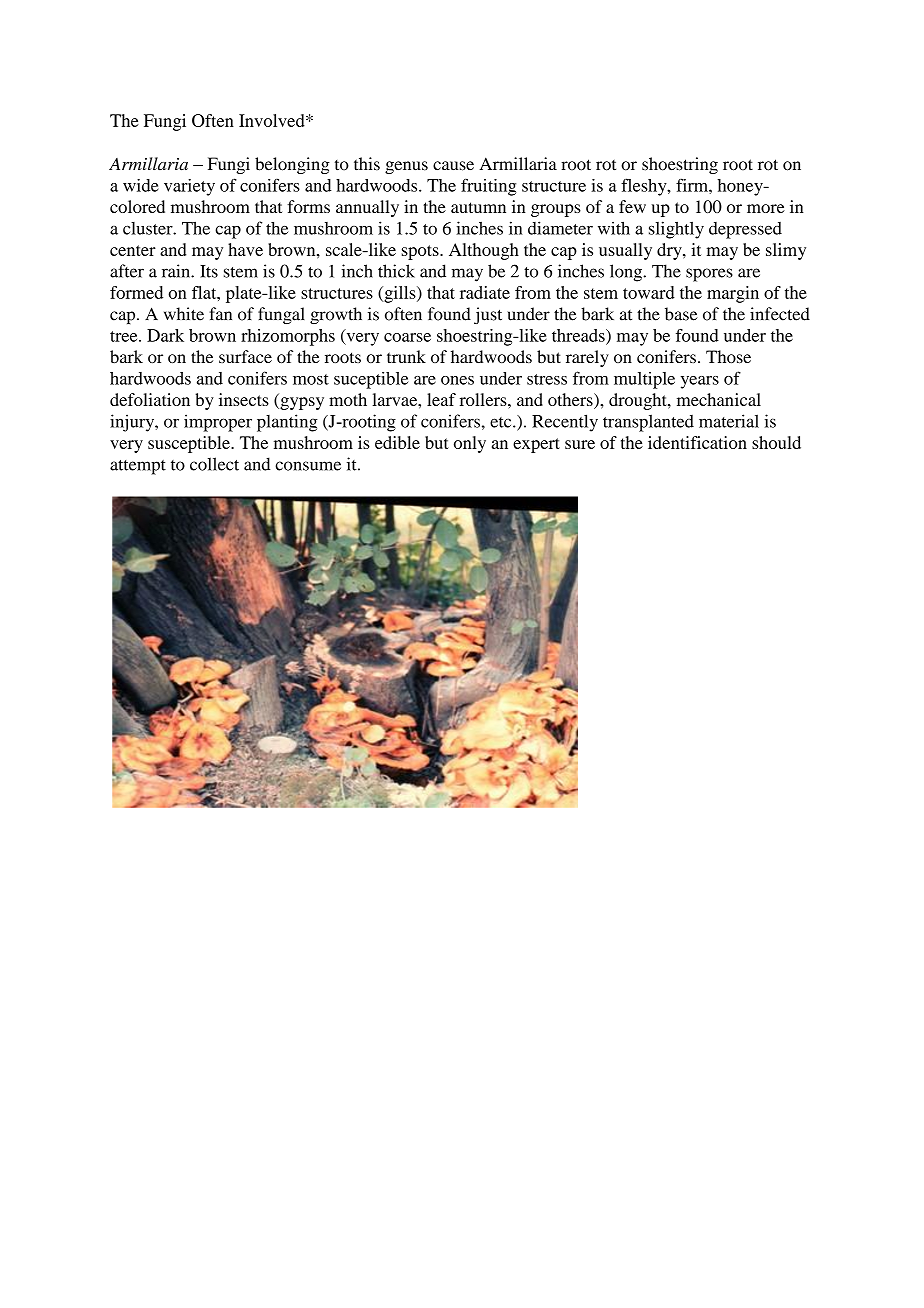 The width and height of the image is (924, 1308). I want to click on margin, so click(733, 294).
